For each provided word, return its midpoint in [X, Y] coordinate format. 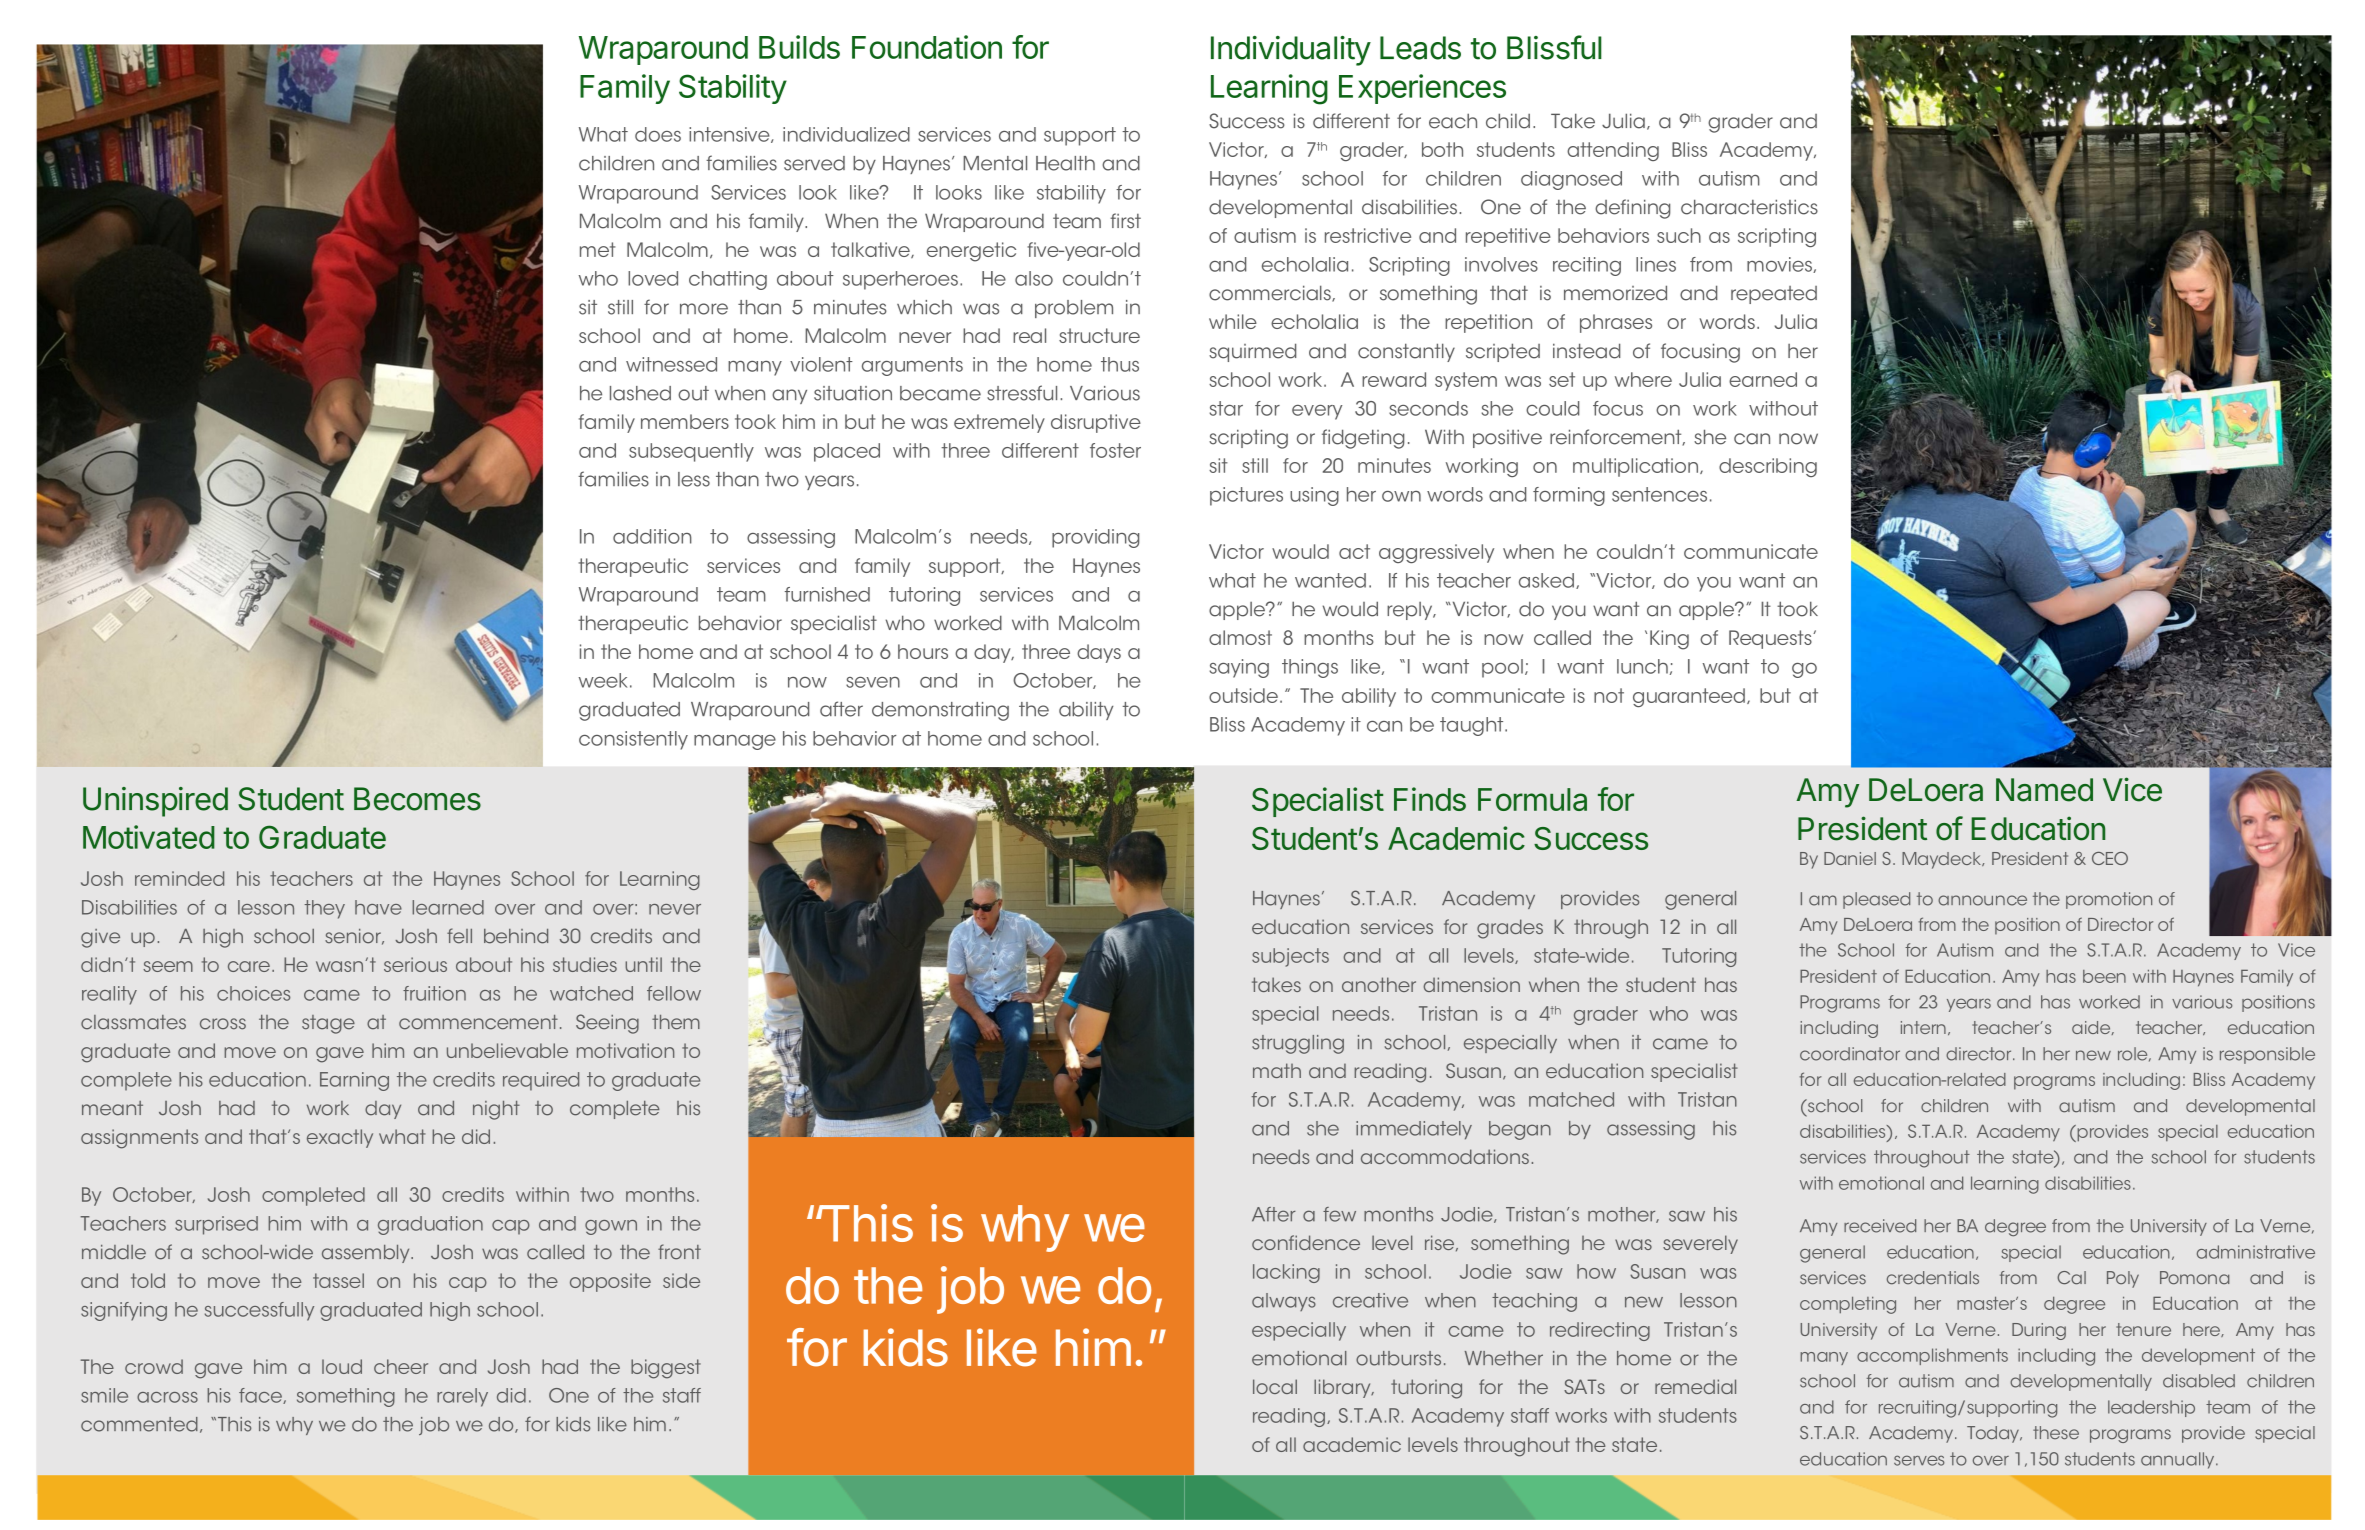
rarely [462, 1397]
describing [1768, 467]
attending [1613, 151]
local [1275, 1386]
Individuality [1291, 51]
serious [415, 964]
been [2104, 976]
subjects [1290, 957]
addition [652, 536]
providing [1095, 538]
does [658, 134]
